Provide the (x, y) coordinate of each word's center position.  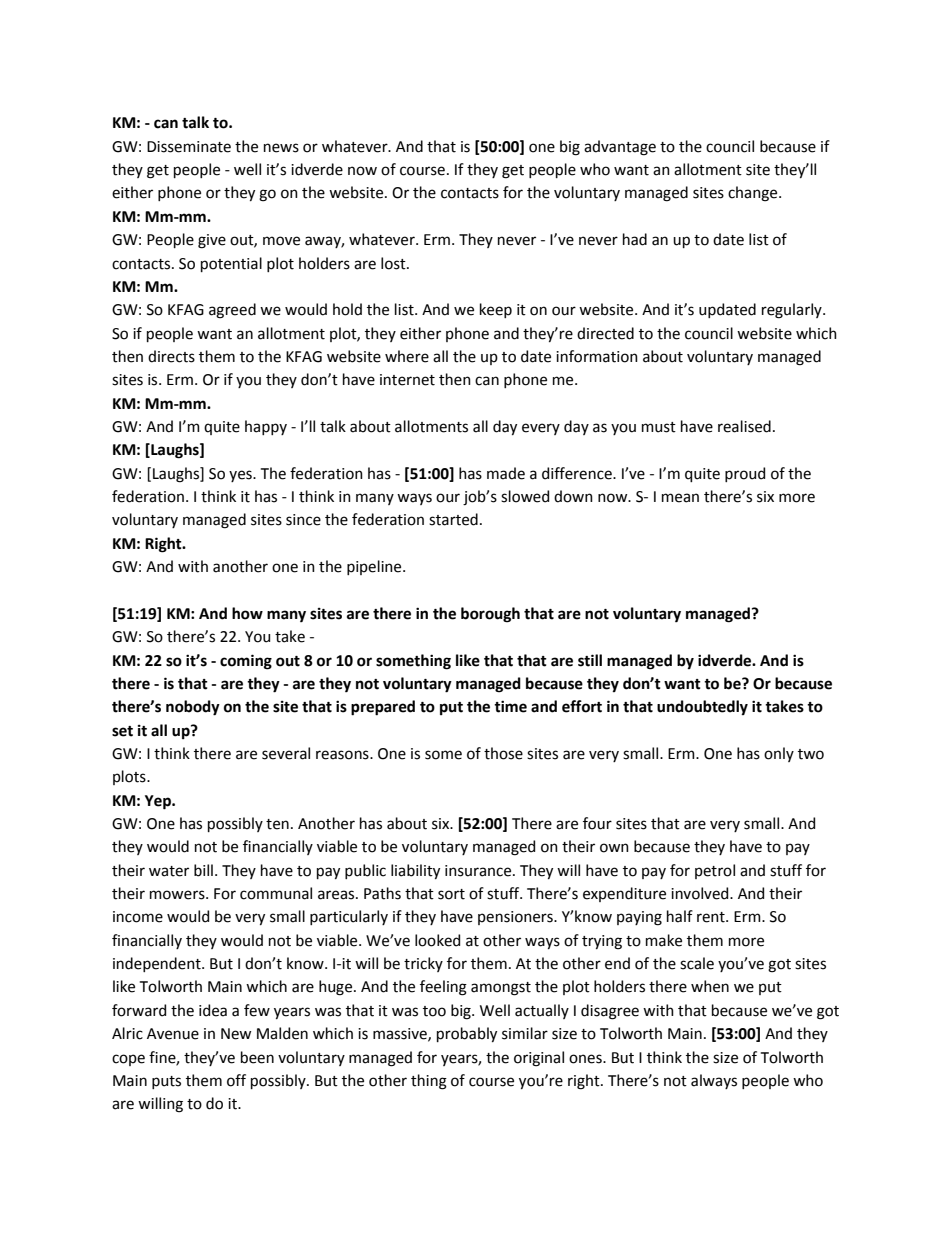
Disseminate (189, 147)
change (754, 194)
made (506, 473)
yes (241, 476)
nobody (193, 708)
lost (394, 263)
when (710, 986)
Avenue (173, 1034)
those (503, 753)
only (779, 754)
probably (467, 1034)
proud (745, 474)
